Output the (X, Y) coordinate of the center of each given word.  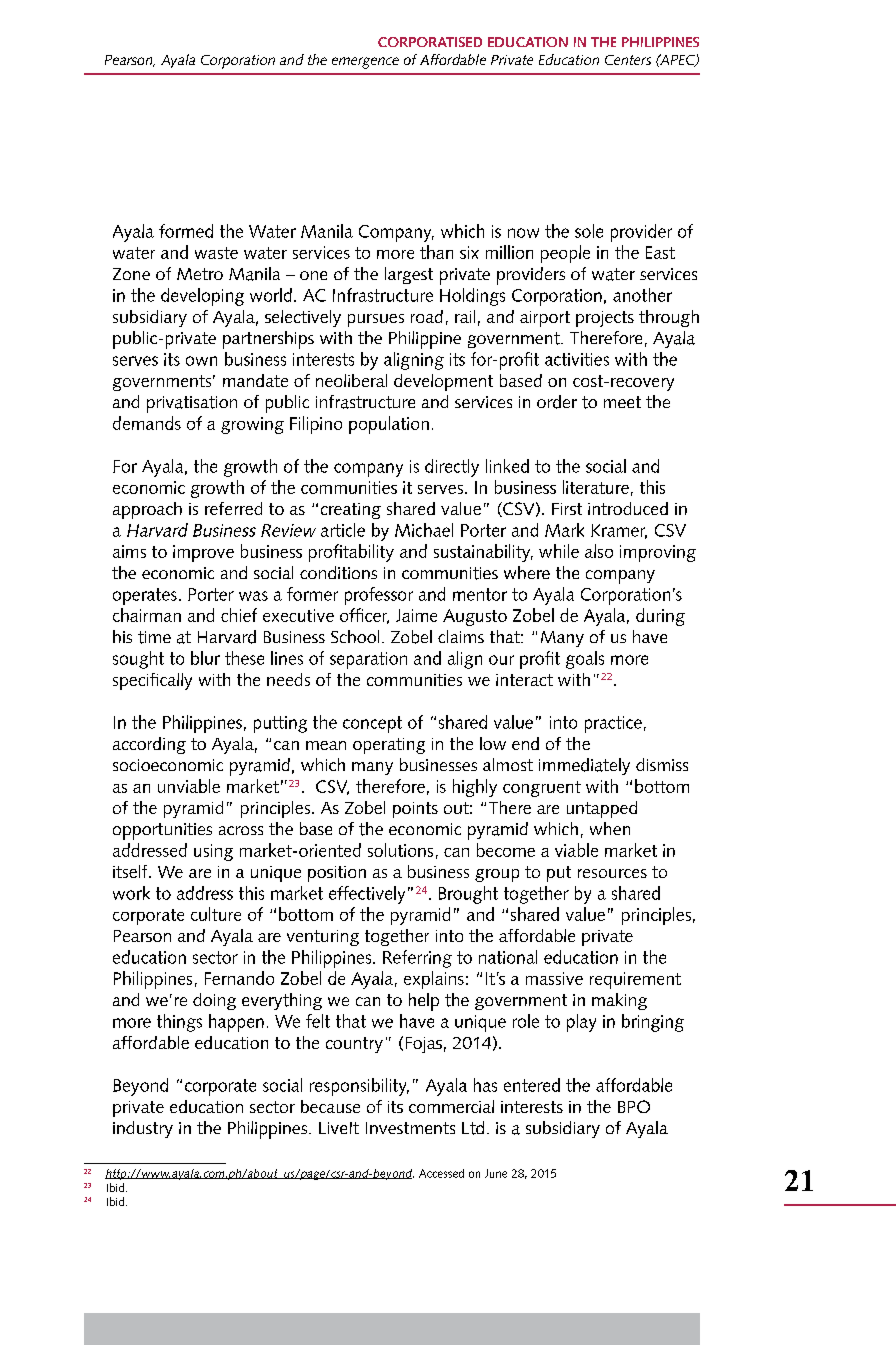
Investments (410, 1128)
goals (585, 660)
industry (143, 1129)
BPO (634, 1106)
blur (205, 658)
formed (186, 231)
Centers (628, 60)
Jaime (416, 615)
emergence (365, 63)
